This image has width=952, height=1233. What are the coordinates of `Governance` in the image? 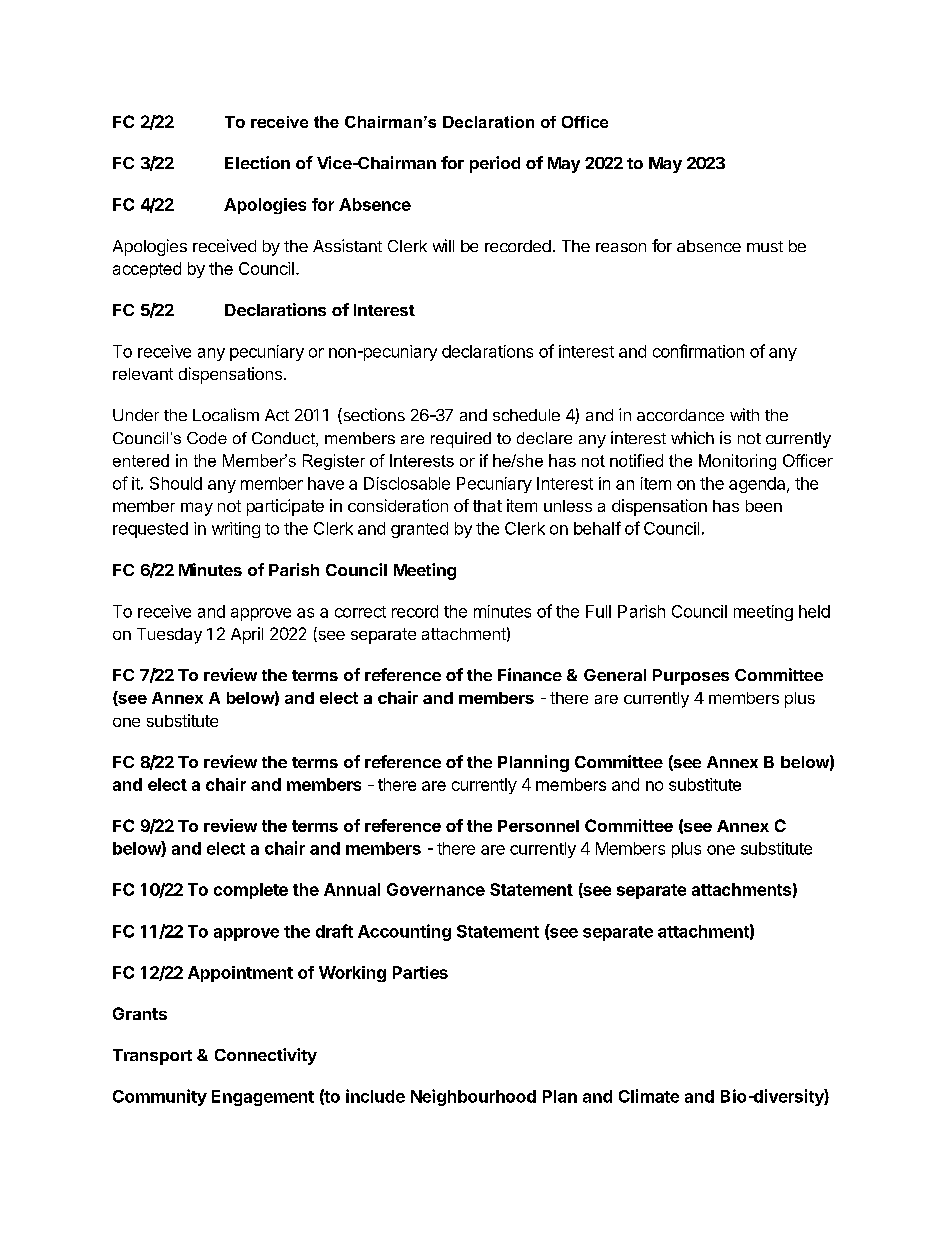 It's located at (436, 889).
